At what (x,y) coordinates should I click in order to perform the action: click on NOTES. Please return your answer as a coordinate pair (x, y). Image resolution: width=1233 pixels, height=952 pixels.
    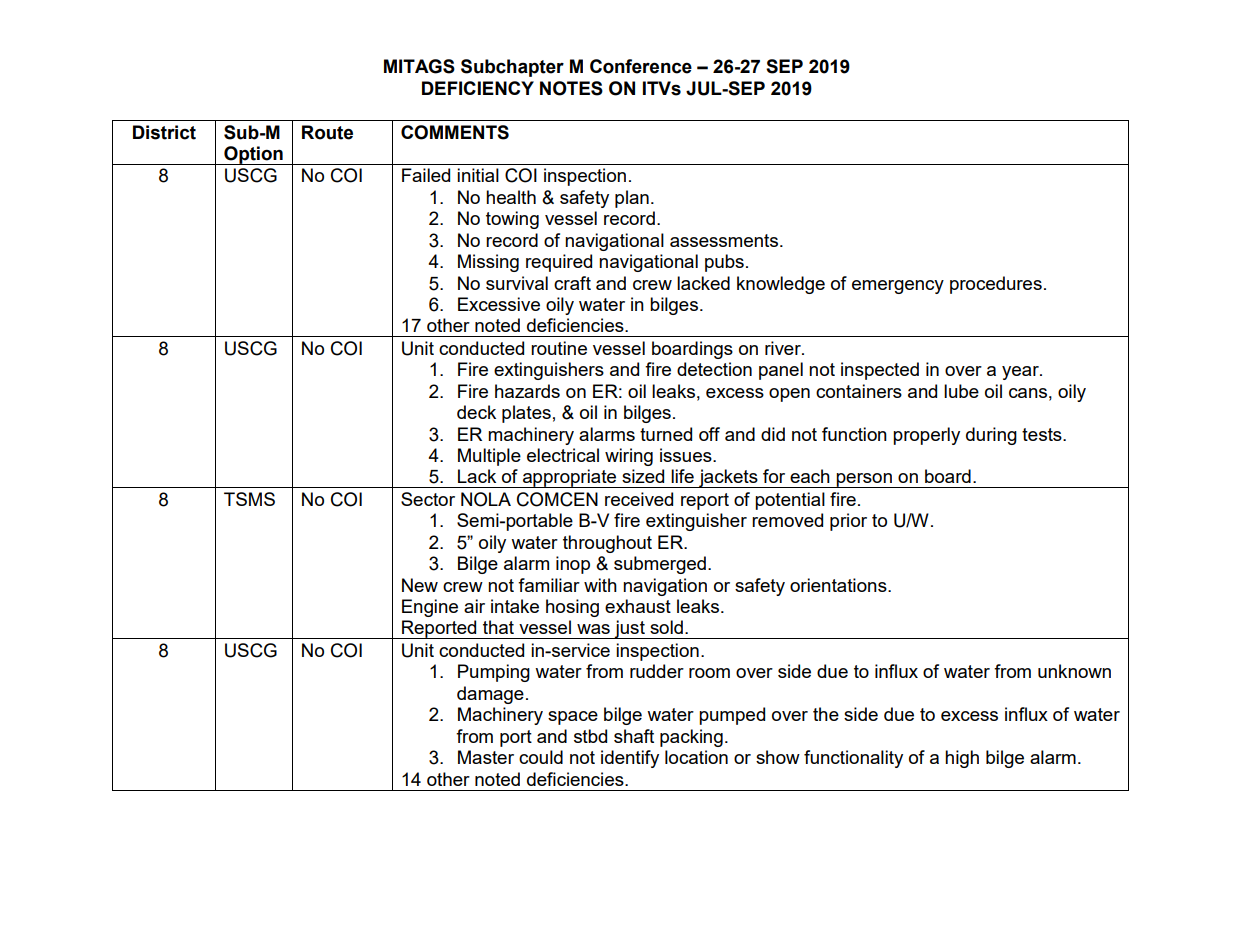
    Looking at the image, I should click on (571, 88).
